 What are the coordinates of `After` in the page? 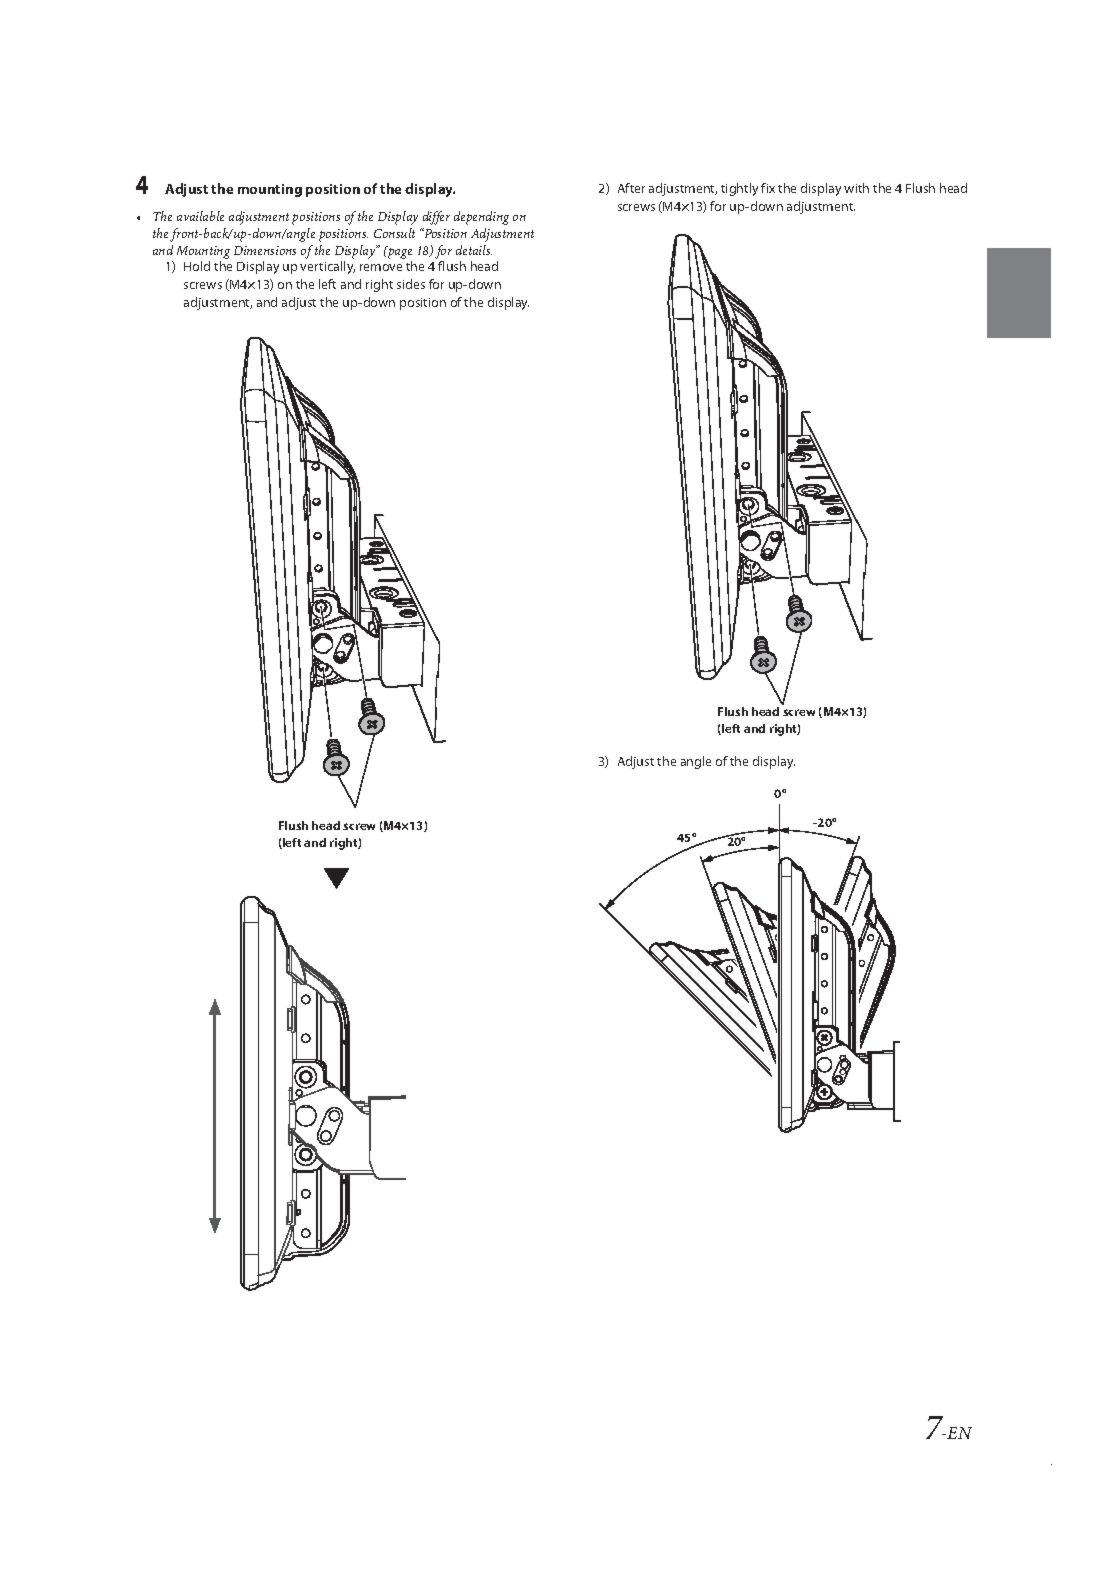 It's located at (631, 188).
